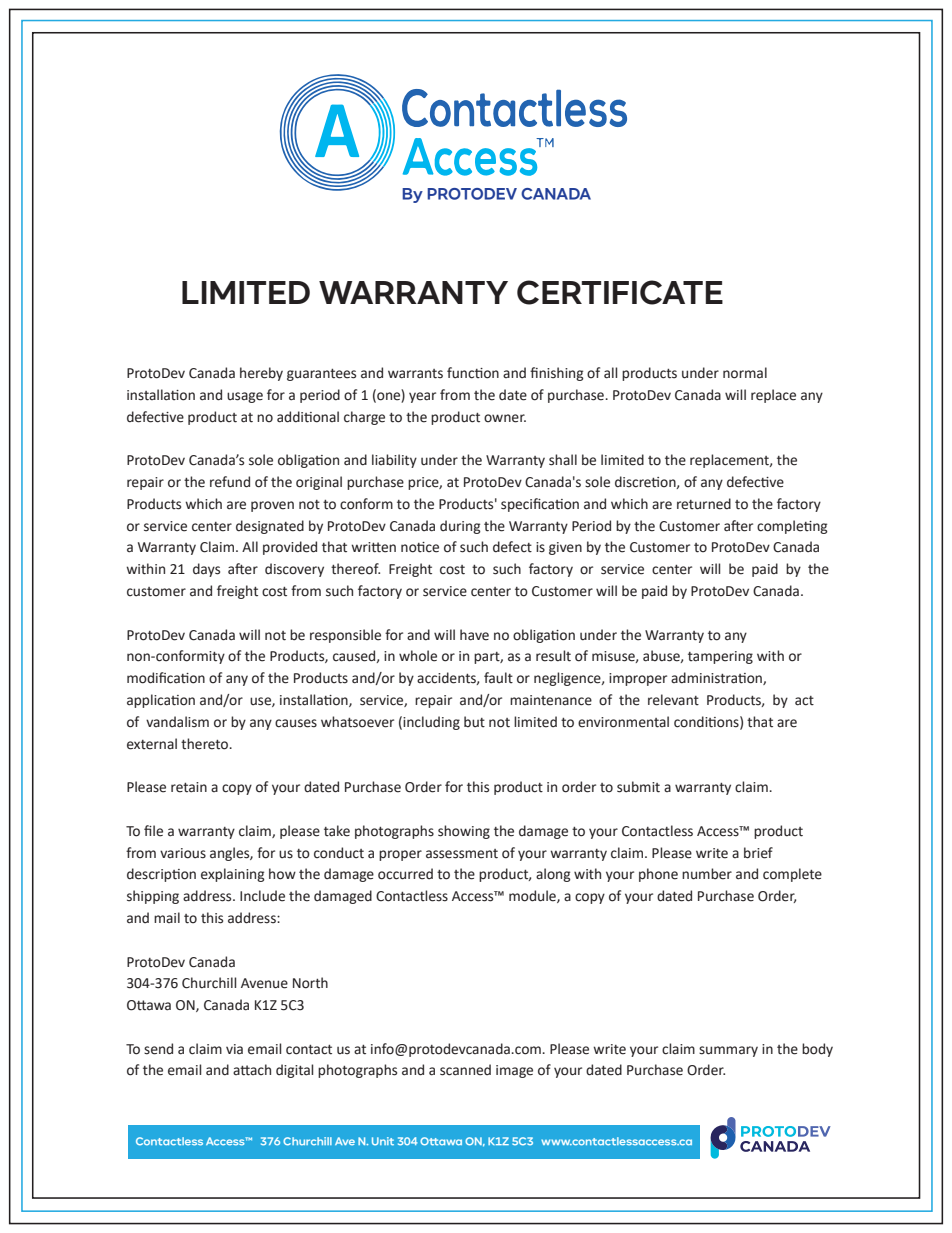 This screenshot has height=1233, width=952. Describe the element at coordinates (233, 875) in the screenshot. I see `explaining` at that location.
